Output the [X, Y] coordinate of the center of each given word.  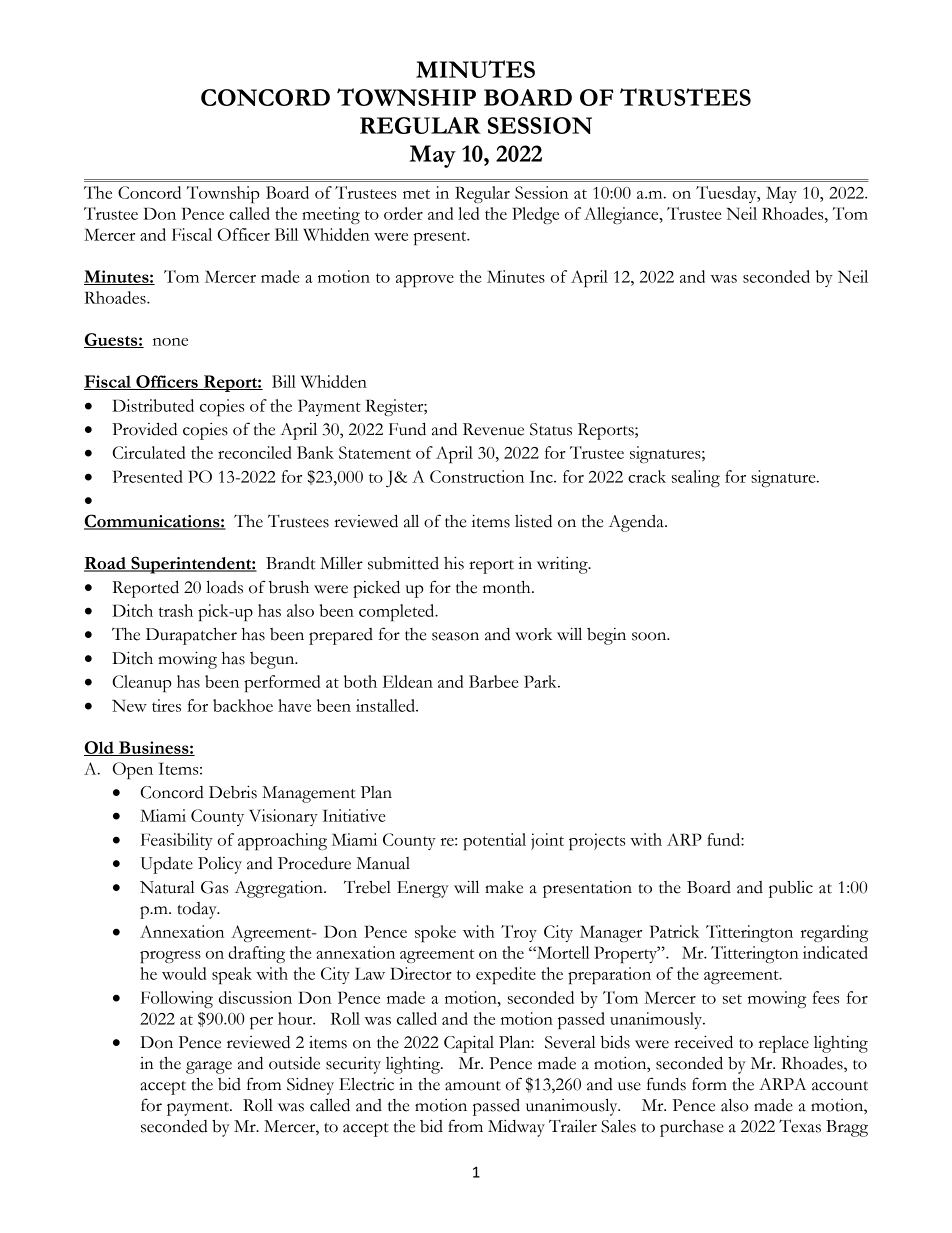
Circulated [148, 452]
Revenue [493, 429]
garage [209, 1067]
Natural [167, 887]
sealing [696, 478]
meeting [331, 215]
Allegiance [622, 215]
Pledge [535, 215]
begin [606, 636]
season [455, 636]
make [504, 887]
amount [473, 1086]
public [791, 889]
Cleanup [142, 683]
